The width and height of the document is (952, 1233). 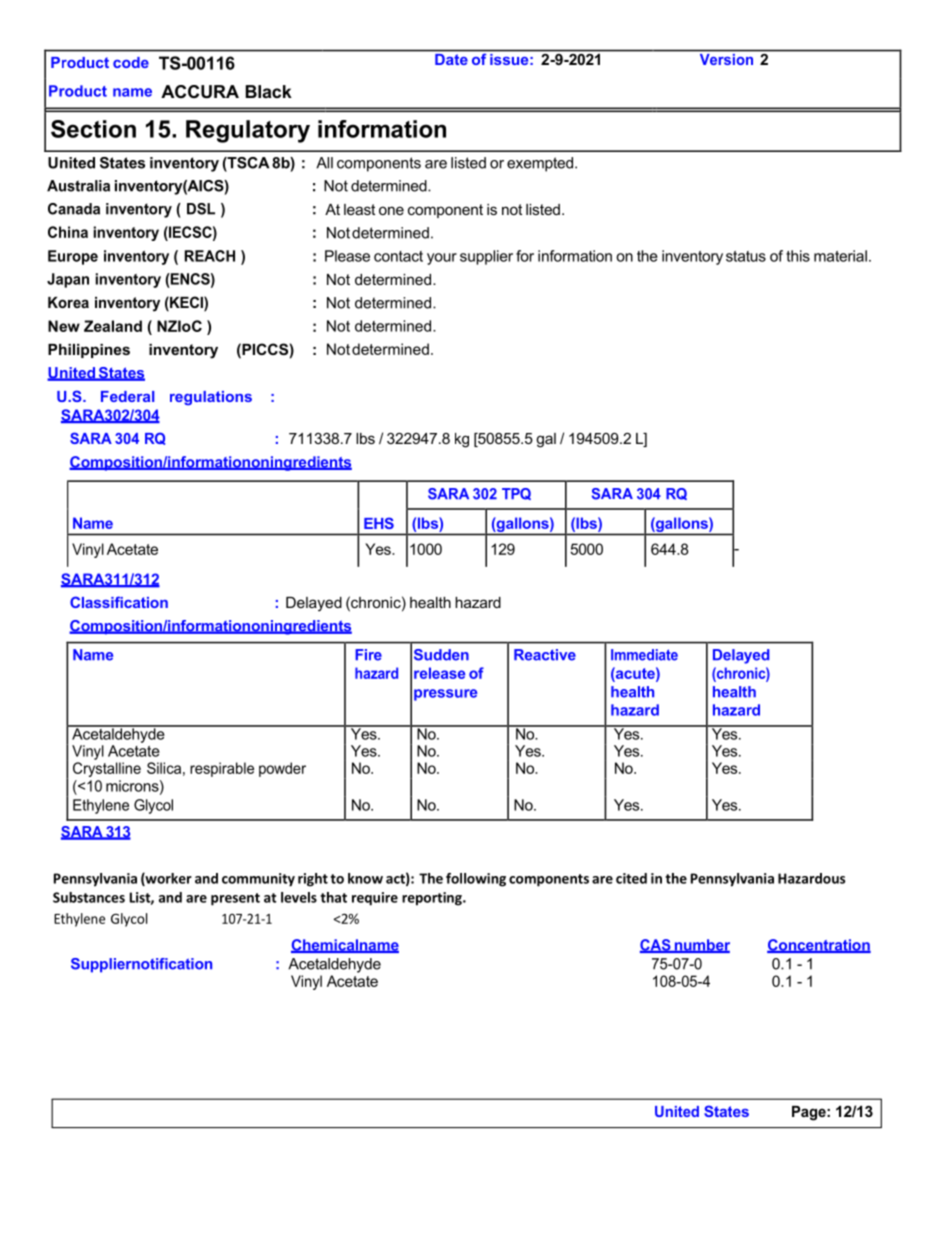 What do you see at coordinates (119, 602) in the document?
I see `Classification` at bounding box center [119, 602].
